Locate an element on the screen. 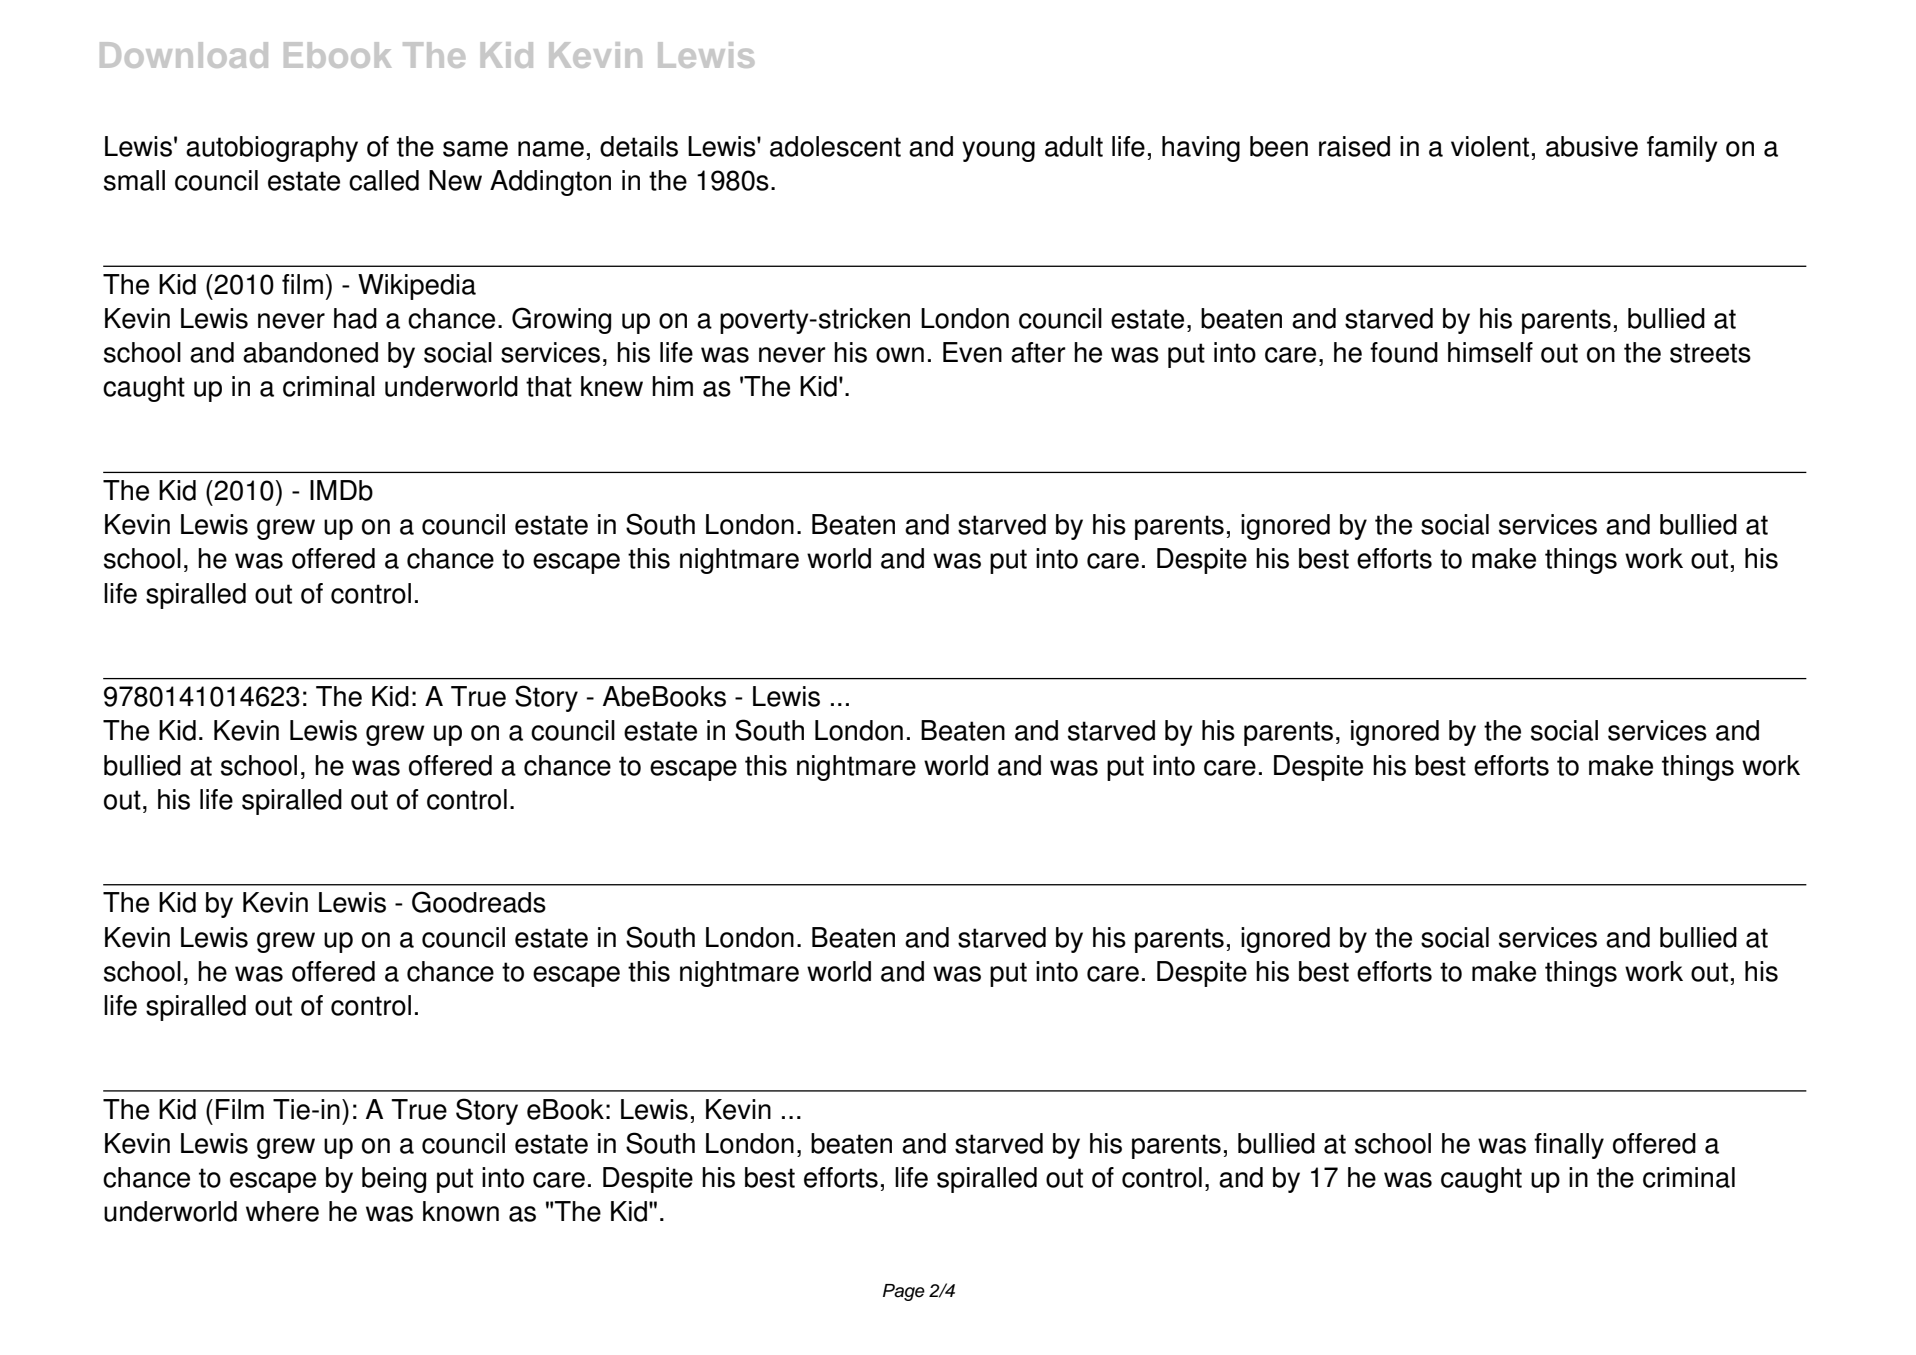 The width and height of the screenshot is (1916, 1355). finally is located at coordinates (1569, 1146).
